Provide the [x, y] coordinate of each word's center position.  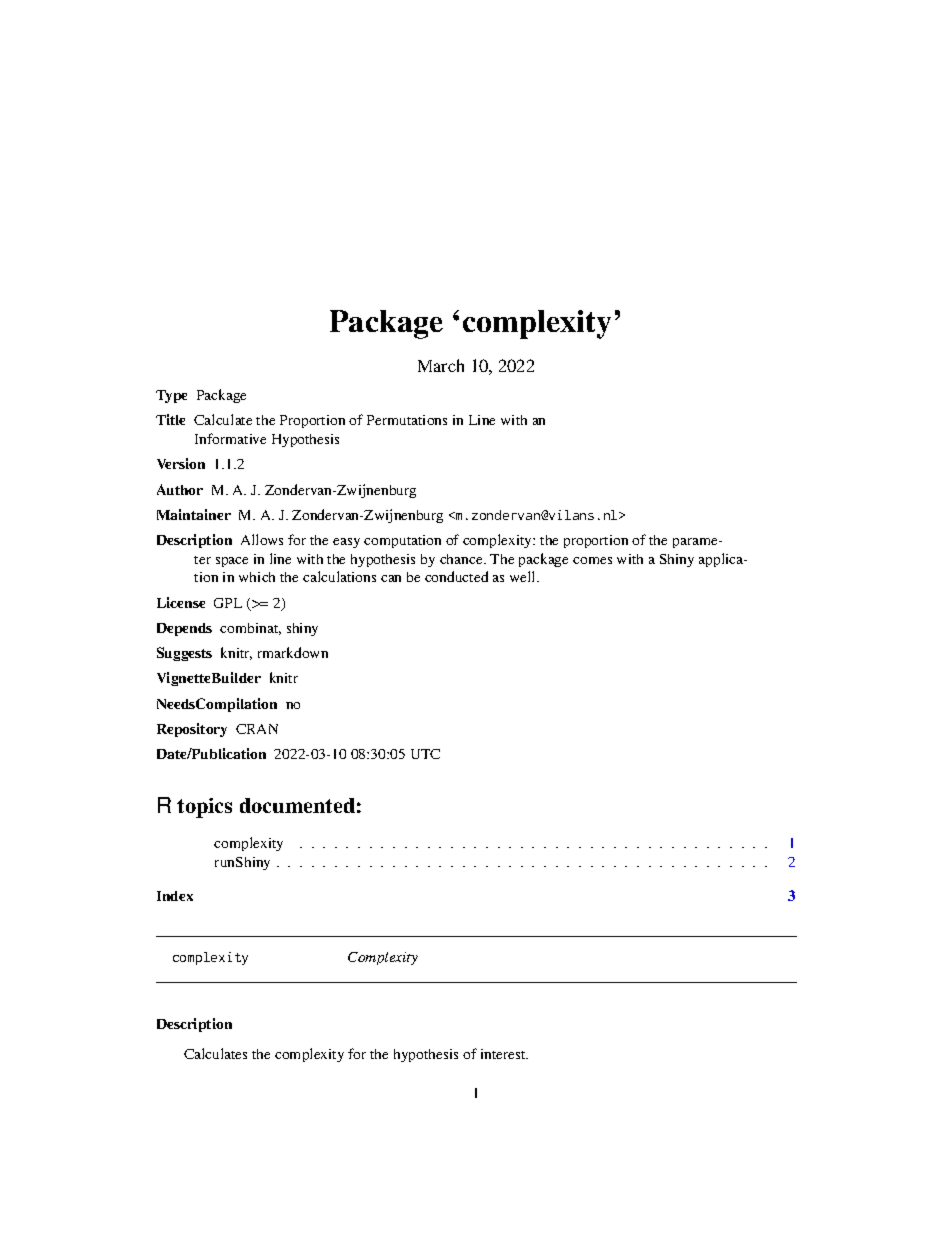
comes [592, 560]
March [441, 365]
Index [175, 896]
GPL [228, 603]
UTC [425, 754]
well [524, 576]
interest [504, 1054]
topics [204, 808]
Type [171, 396]
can [391, 578]
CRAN [257, 729]
